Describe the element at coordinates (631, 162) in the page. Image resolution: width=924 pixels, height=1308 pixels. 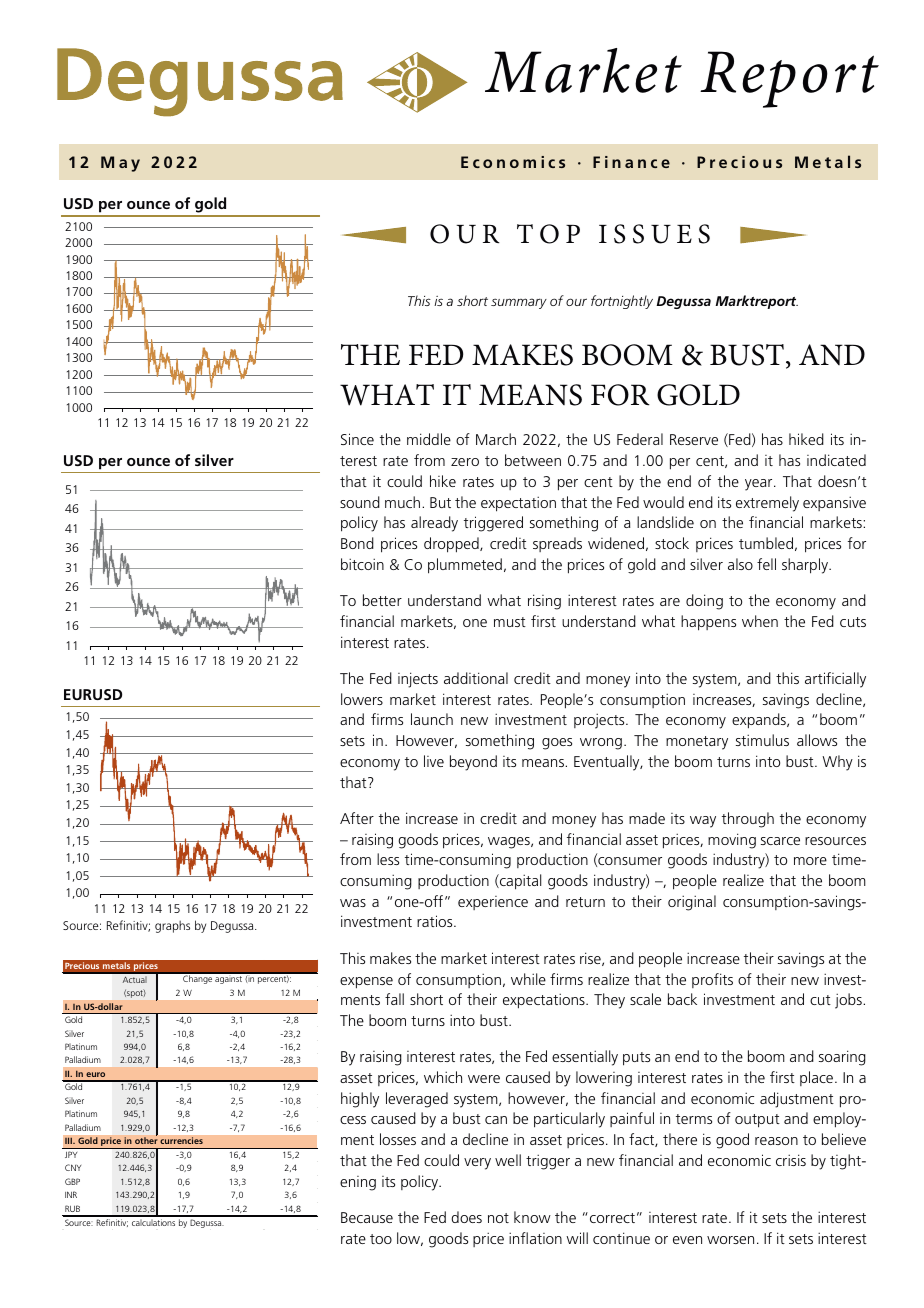
I see `Finance` at that location.
